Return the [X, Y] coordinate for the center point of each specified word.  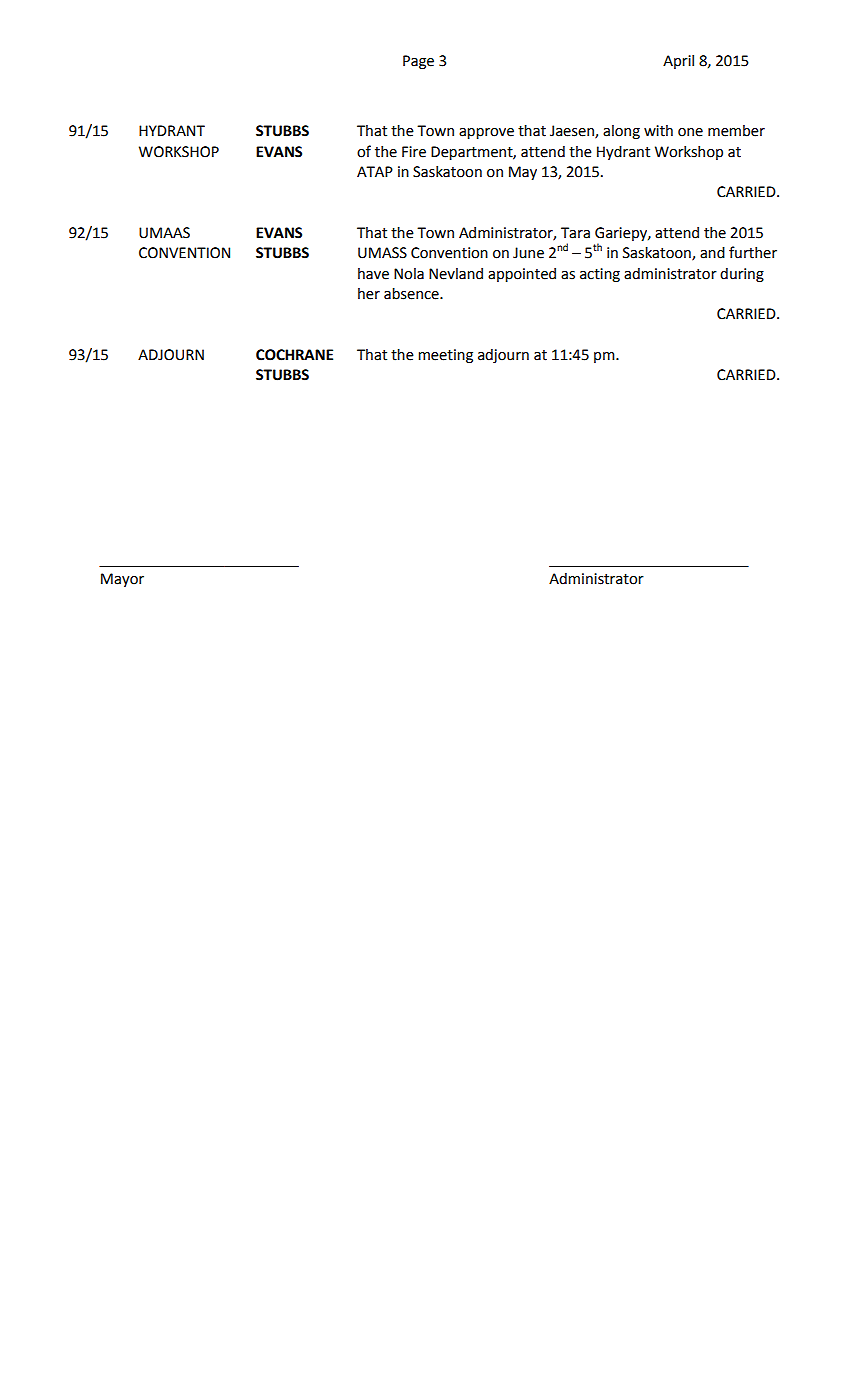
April [678, 62]
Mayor [122, 580]
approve [486, 133]
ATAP [375, 171]
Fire [414, 152]
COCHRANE [294, 355]
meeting [445, 356]
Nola [409, 274]
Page [418, 62]
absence [412, 294]
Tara [575, 233]
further [753, 252]
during [742, 275]
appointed [522, 275]
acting [600, 275]
